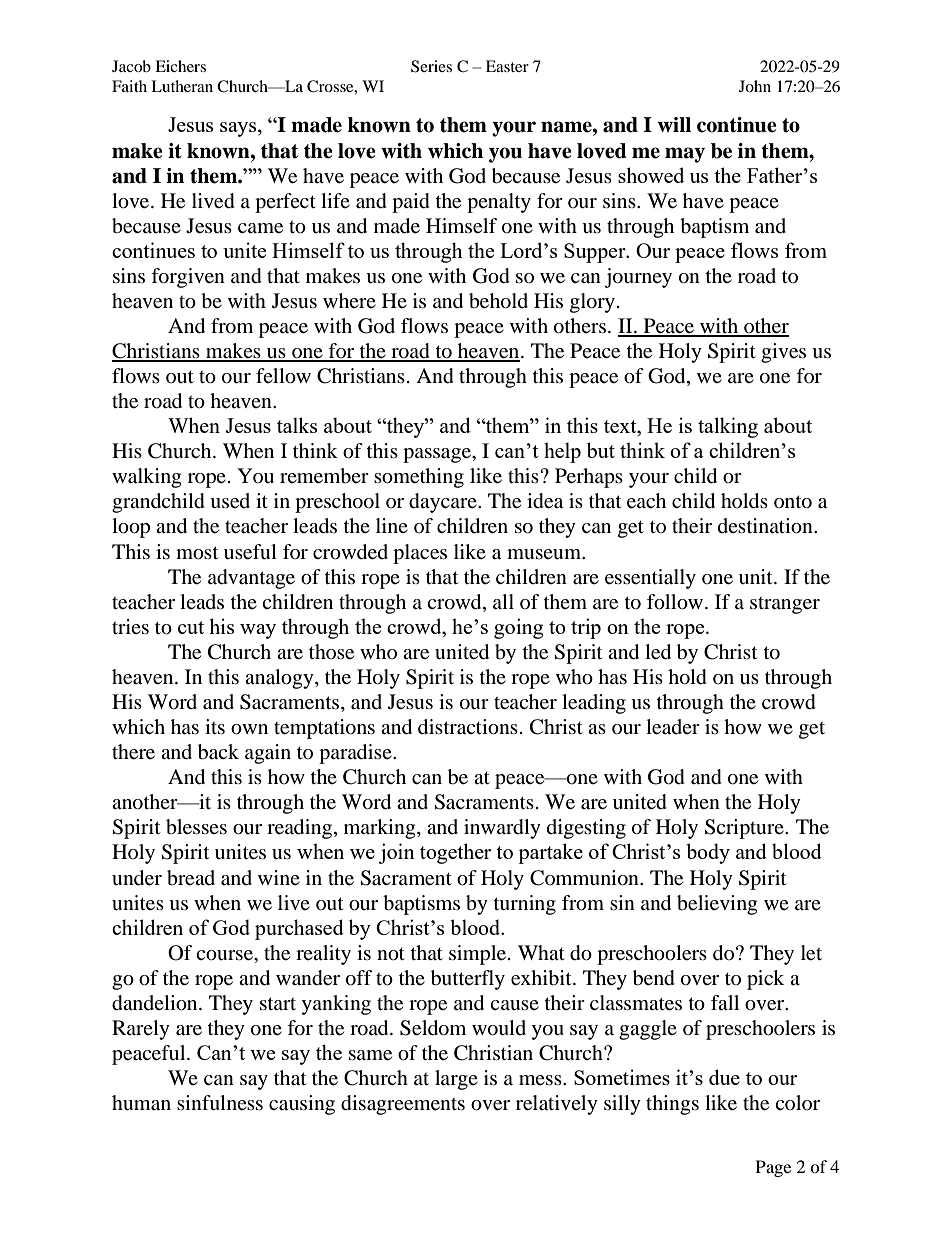 Image resolution: width=952 pixels, height=1233 pixels. What do you see at coordinates (507, 66) in the screenshot?
I see `Easter` at bounding box center [507, 66].
